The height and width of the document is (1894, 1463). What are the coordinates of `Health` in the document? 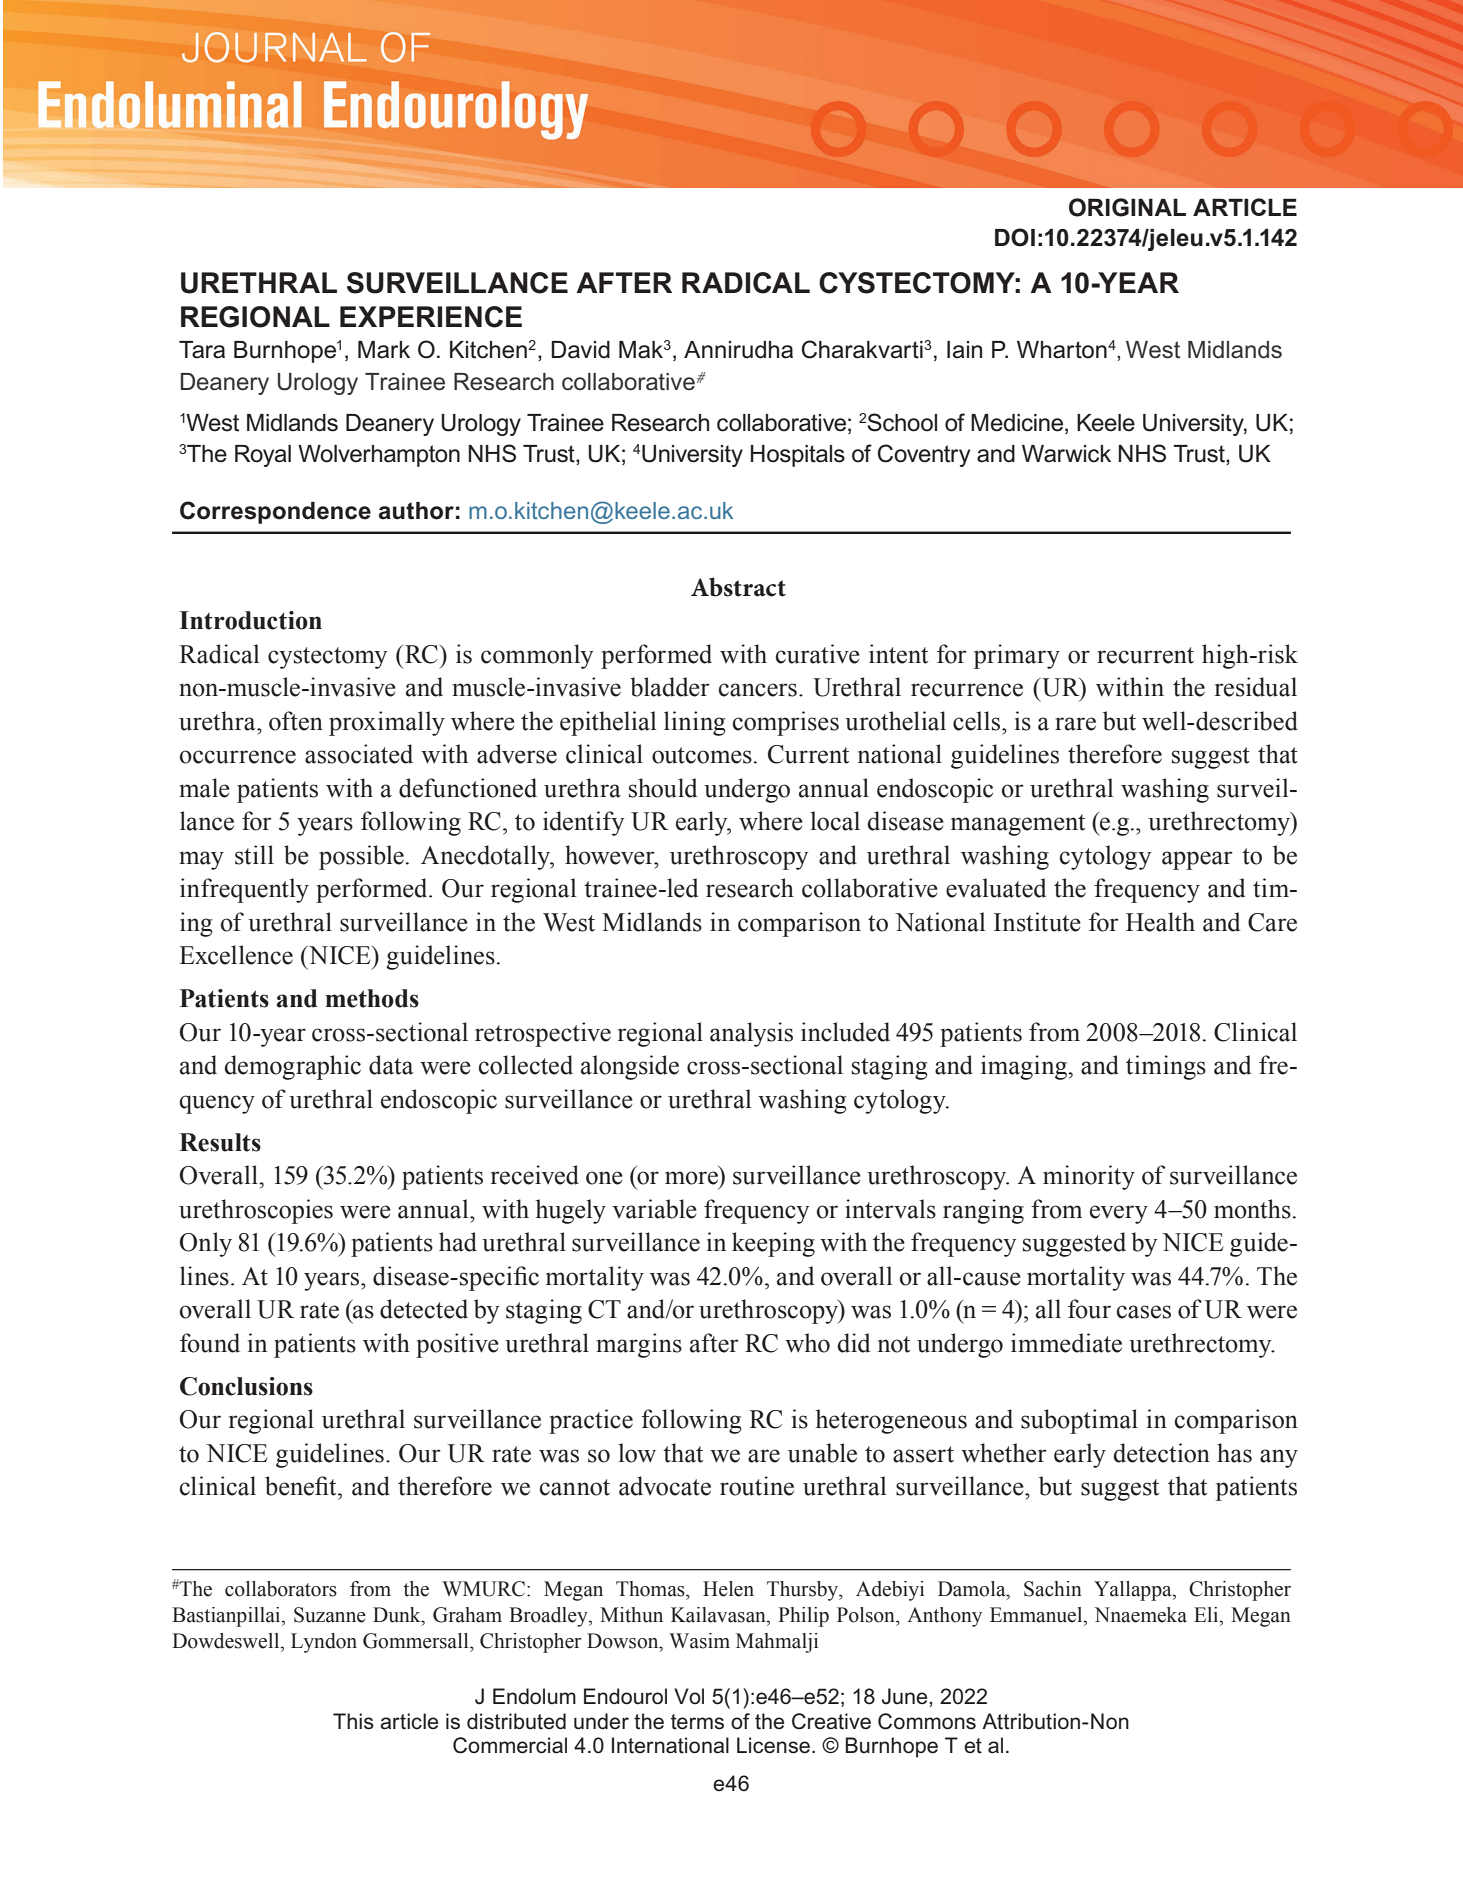 It's located at (1160, 922).
